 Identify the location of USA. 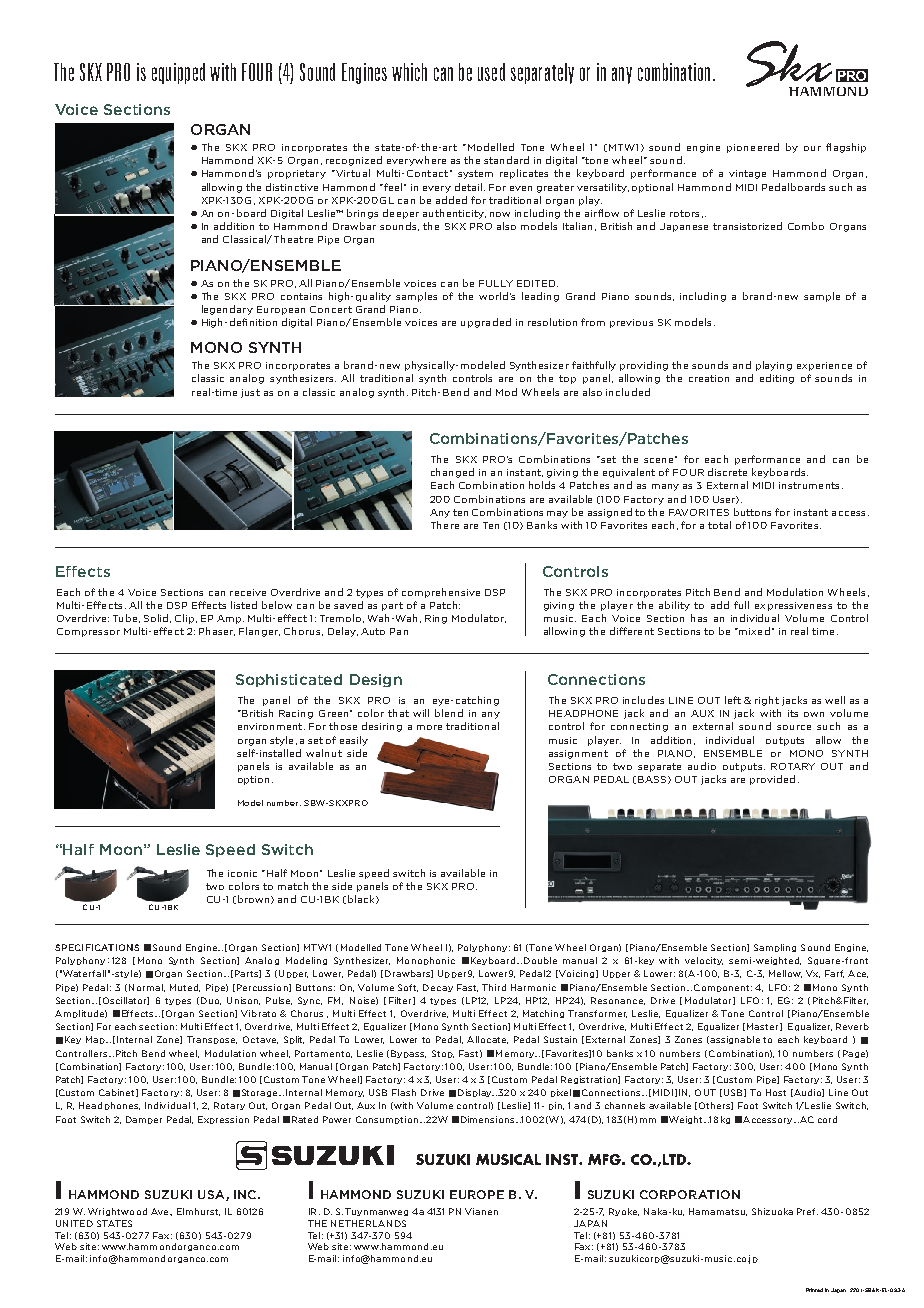
(212, 1195).
